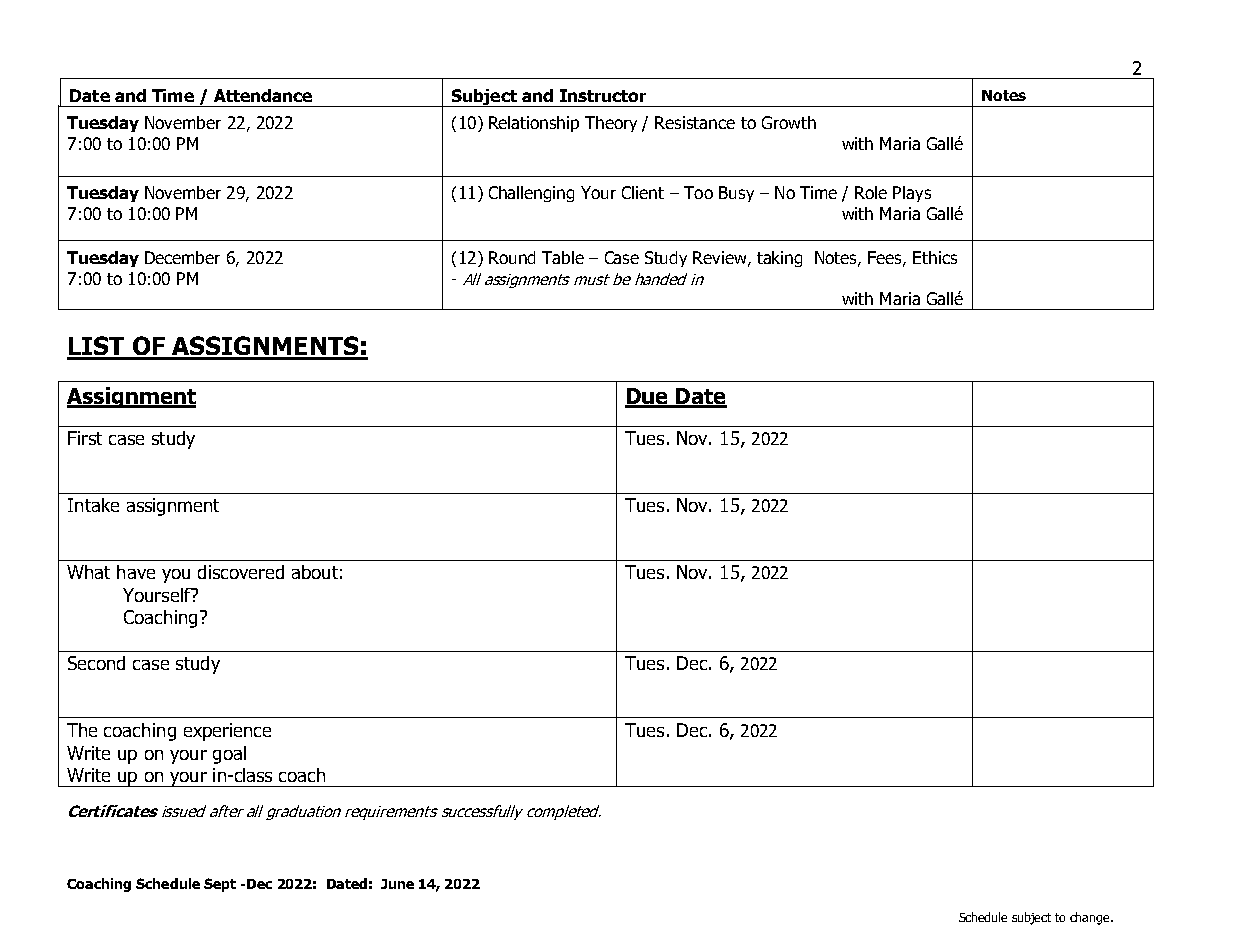  I want to click on Table, so click(563, 257).
